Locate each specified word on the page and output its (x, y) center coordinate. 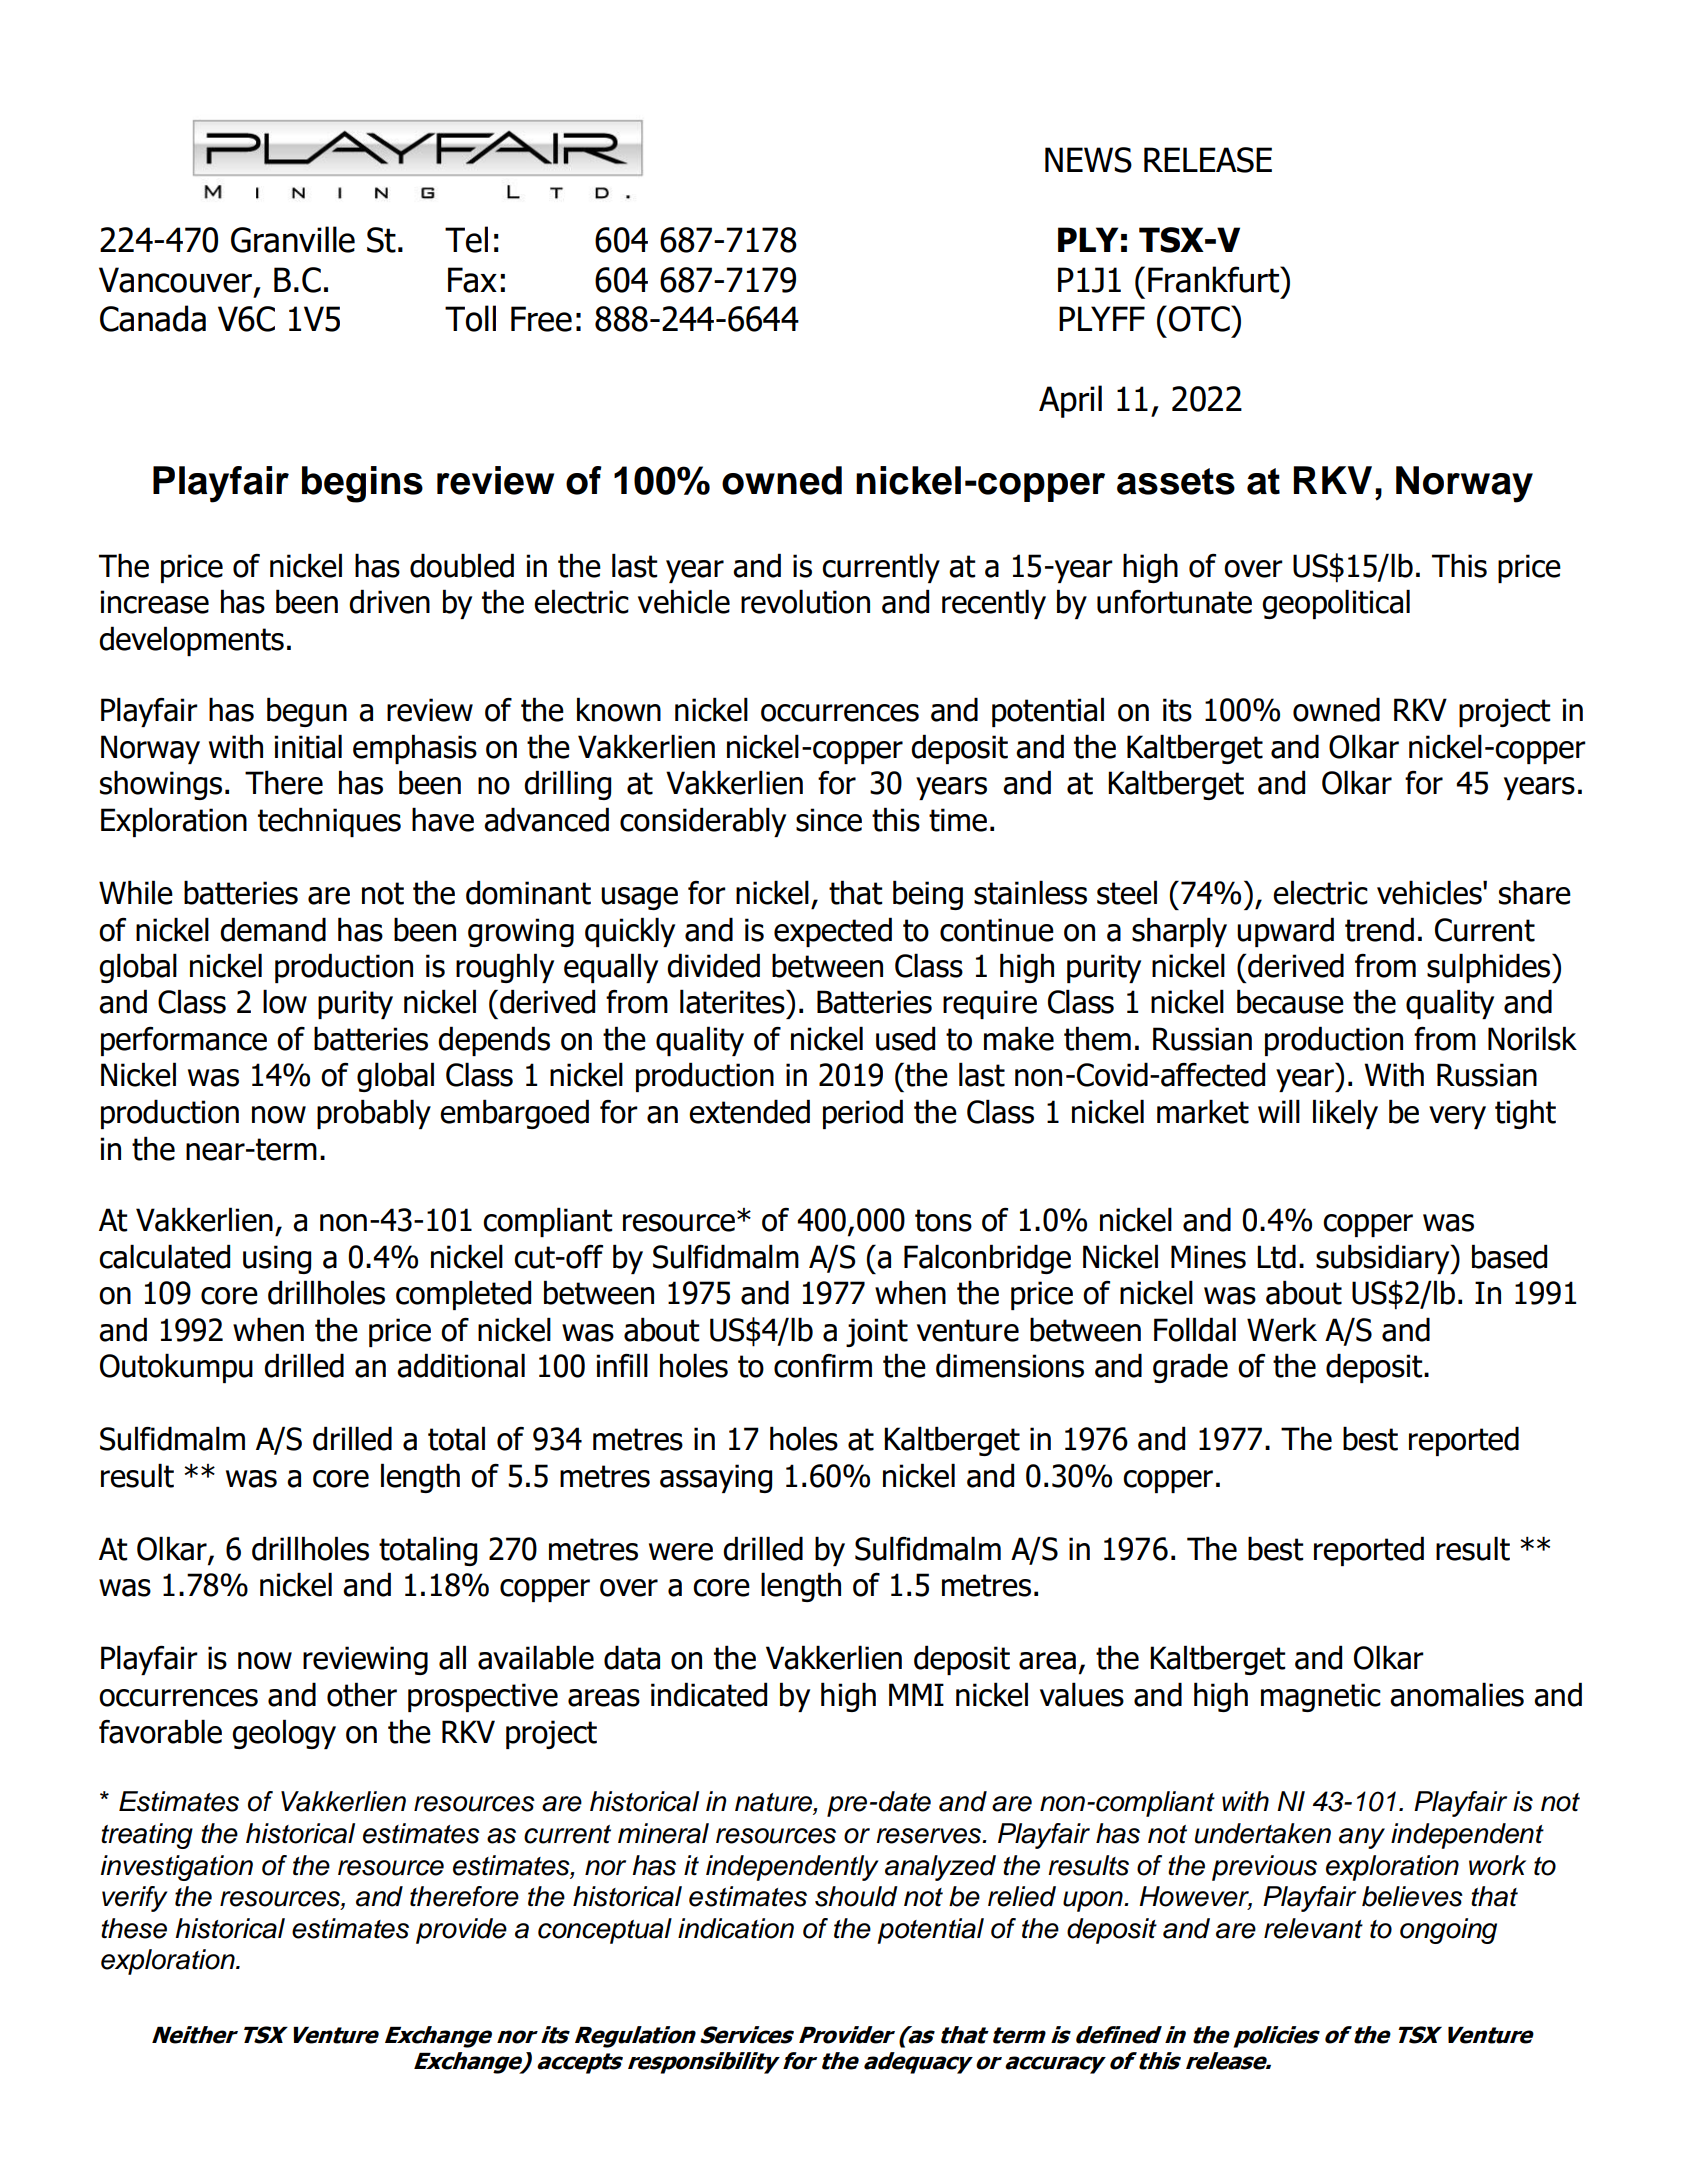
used (905, 1038)
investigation (177, 1868)
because (1290, 1001)
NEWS (1088, 160)
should (856, 1896)
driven (389, 601)
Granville (293, 239)
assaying (716, 1478)
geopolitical (1336, 604)
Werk (1282, 1329)
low (285, 1001)
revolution (805, 601)
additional (461, 1365)
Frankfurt (1215, 279)
